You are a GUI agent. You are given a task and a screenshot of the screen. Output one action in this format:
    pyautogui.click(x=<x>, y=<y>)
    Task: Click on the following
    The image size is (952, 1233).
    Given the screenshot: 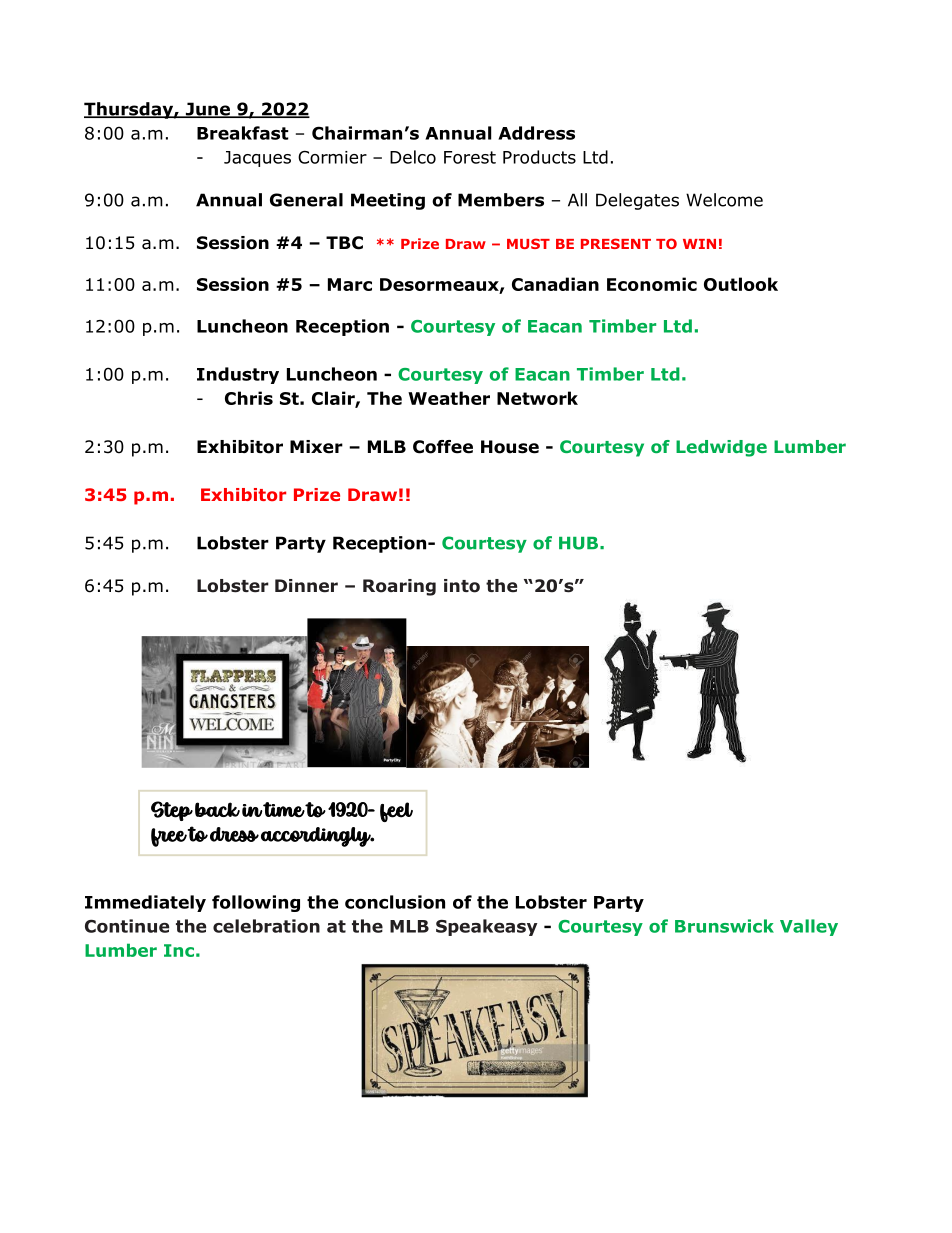 What is the action you would take?
    pyautogui.click(x=256, y=903)
